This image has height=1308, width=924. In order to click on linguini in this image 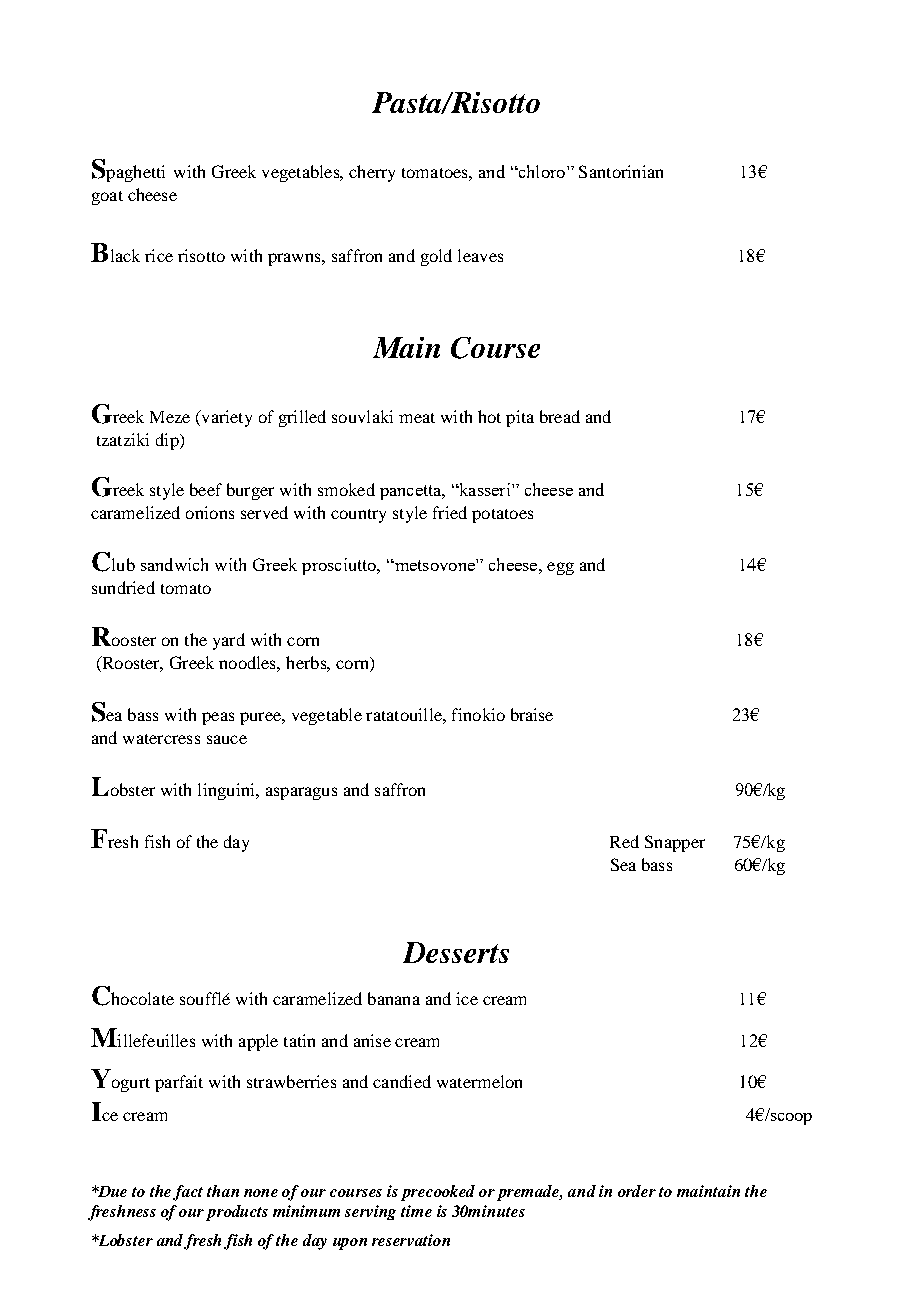, I will do `click(227, 791)`.
